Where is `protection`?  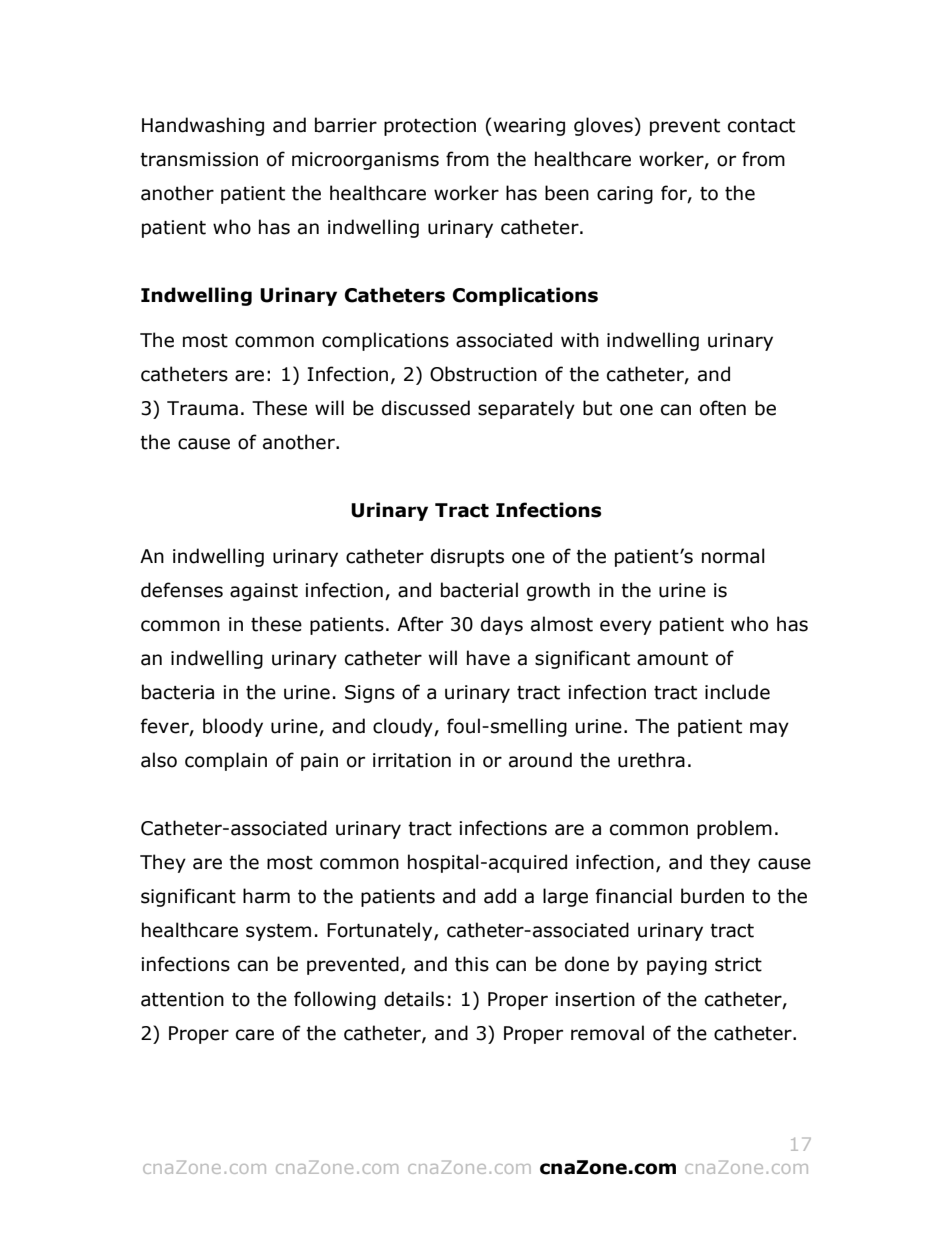 protection is located at coordinates (430, 127).
